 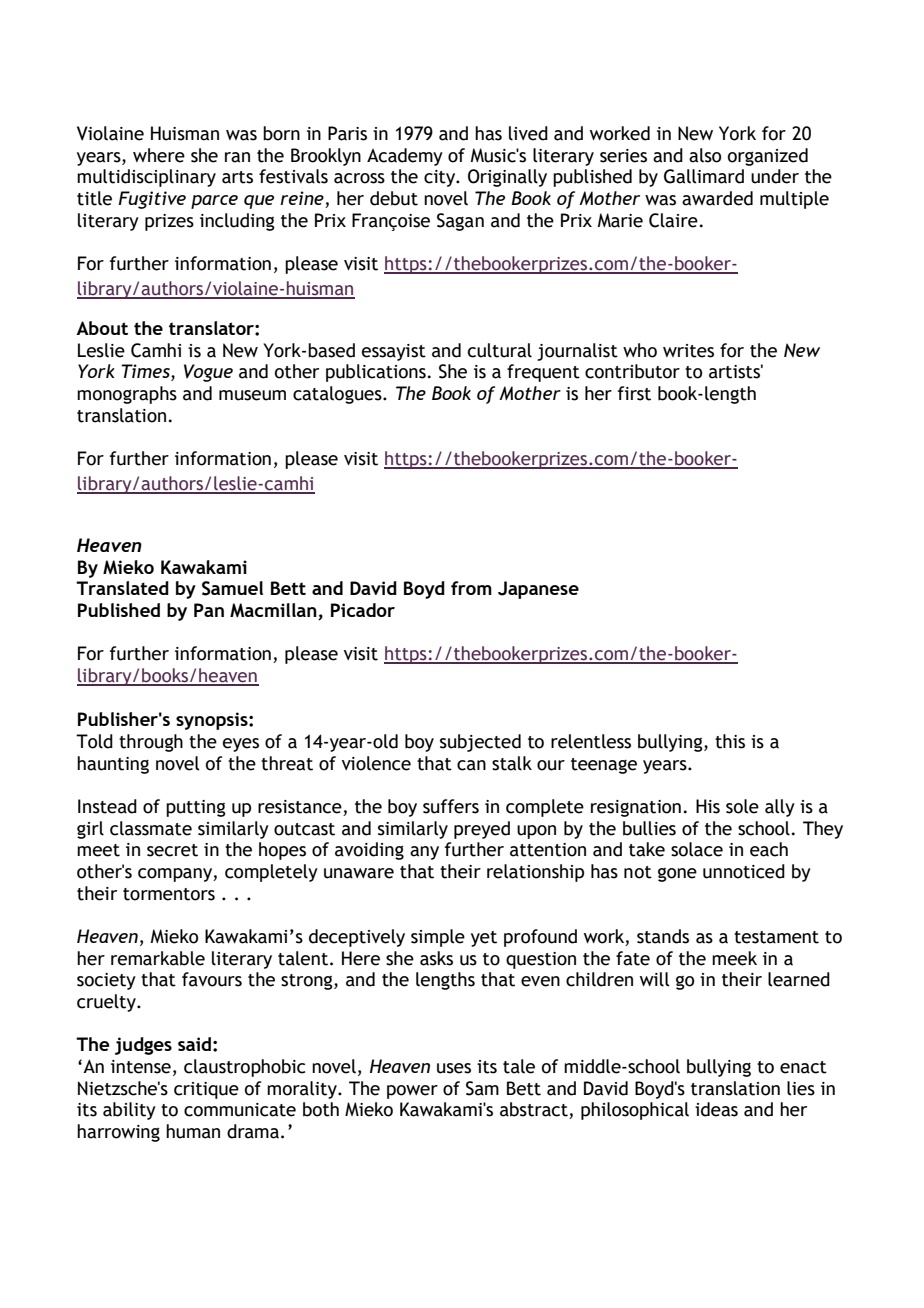 I want to click on monographs, so click(x=127, y=395).
